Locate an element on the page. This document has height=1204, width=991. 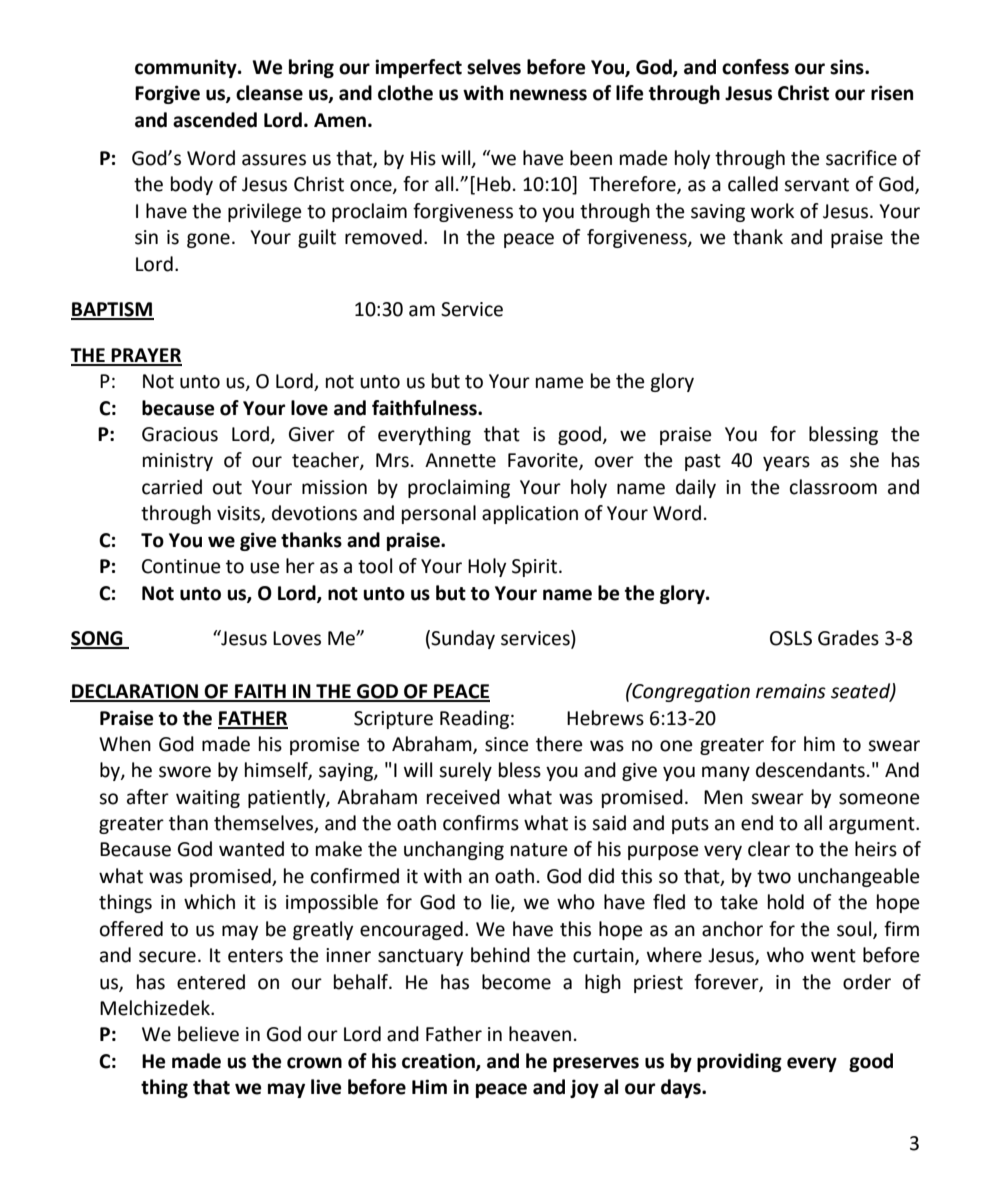
ascended is located at coordinates (215, 120).
